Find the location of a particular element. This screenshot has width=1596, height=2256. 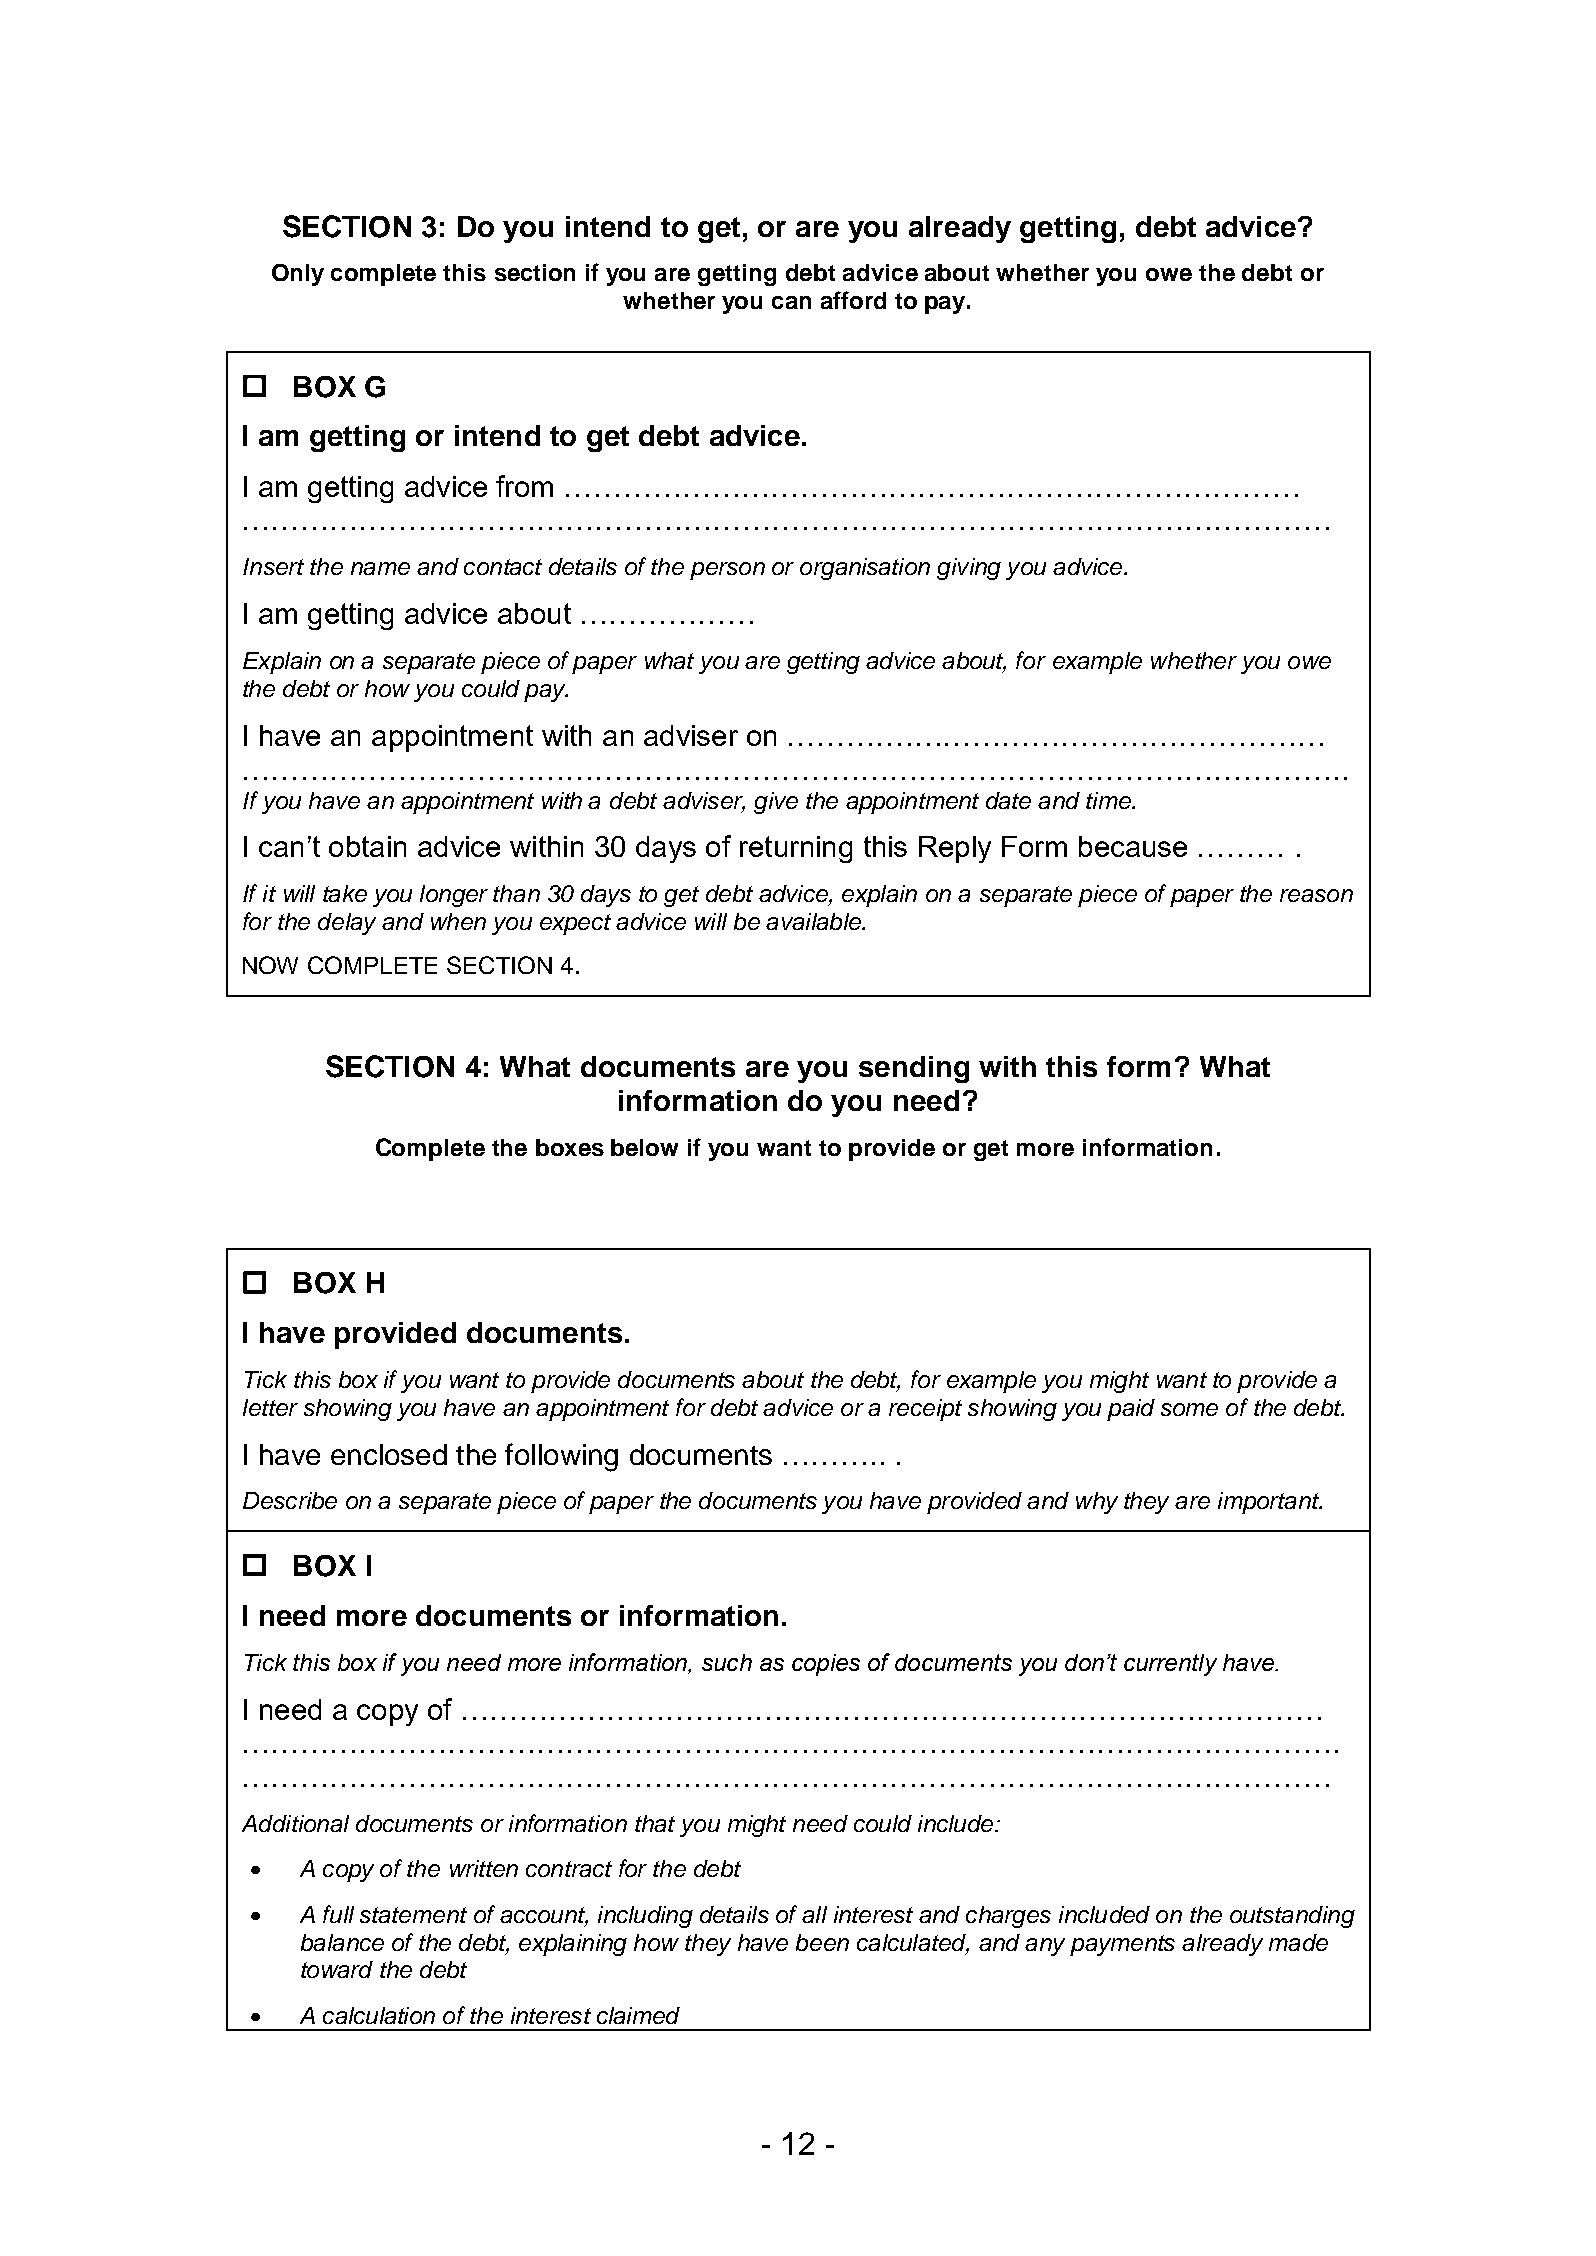

returning is located at coordinates (796, 849).
